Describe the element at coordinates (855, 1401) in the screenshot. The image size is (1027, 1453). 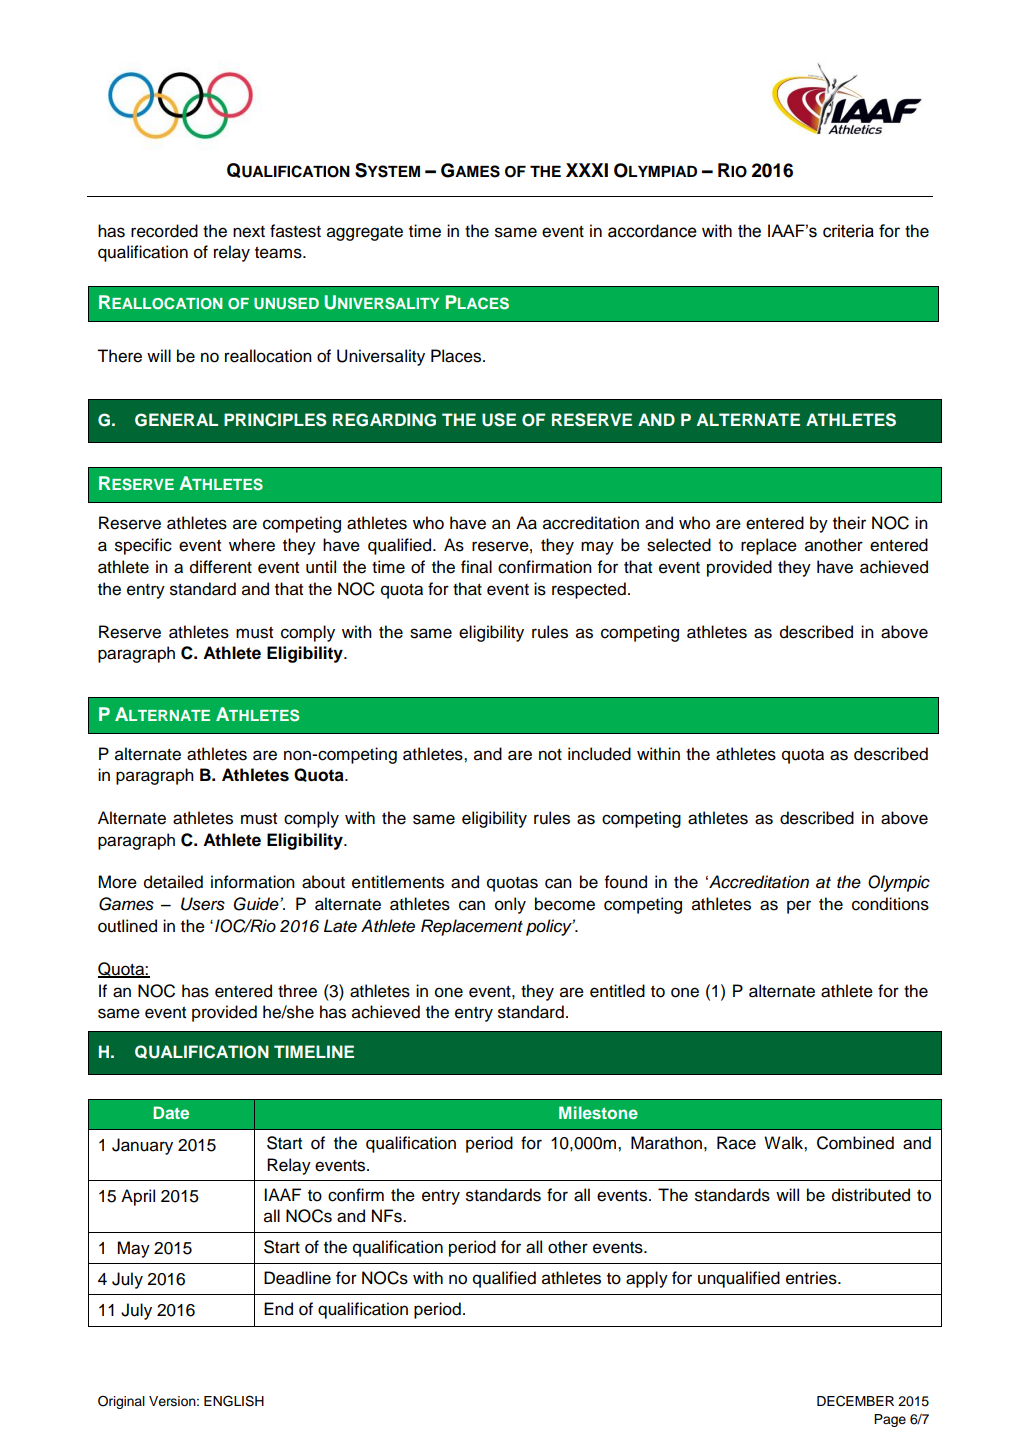
I see `DECEMBER` at that location.
